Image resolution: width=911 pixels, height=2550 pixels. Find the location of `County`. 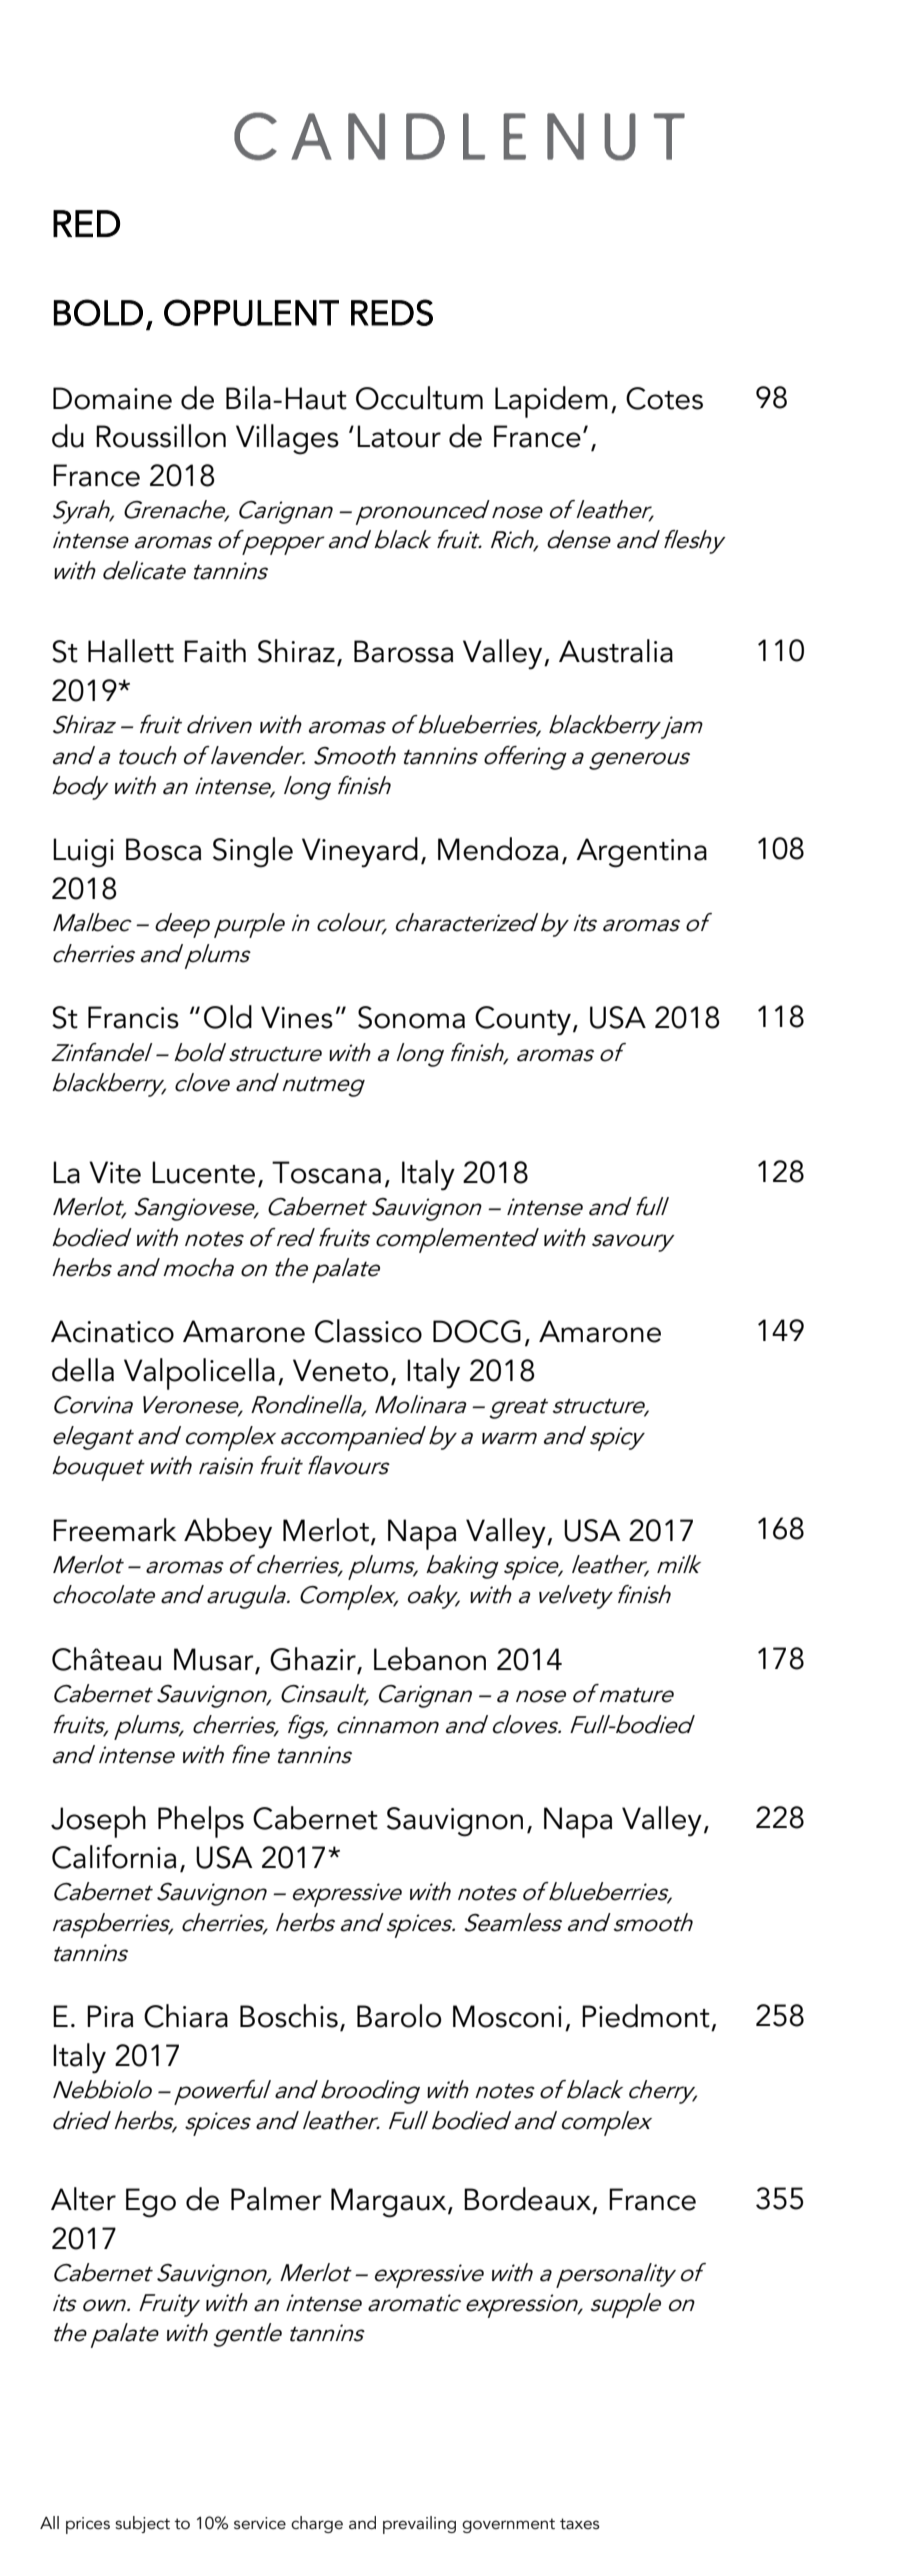

County is located at coordinates (523, 1021).
